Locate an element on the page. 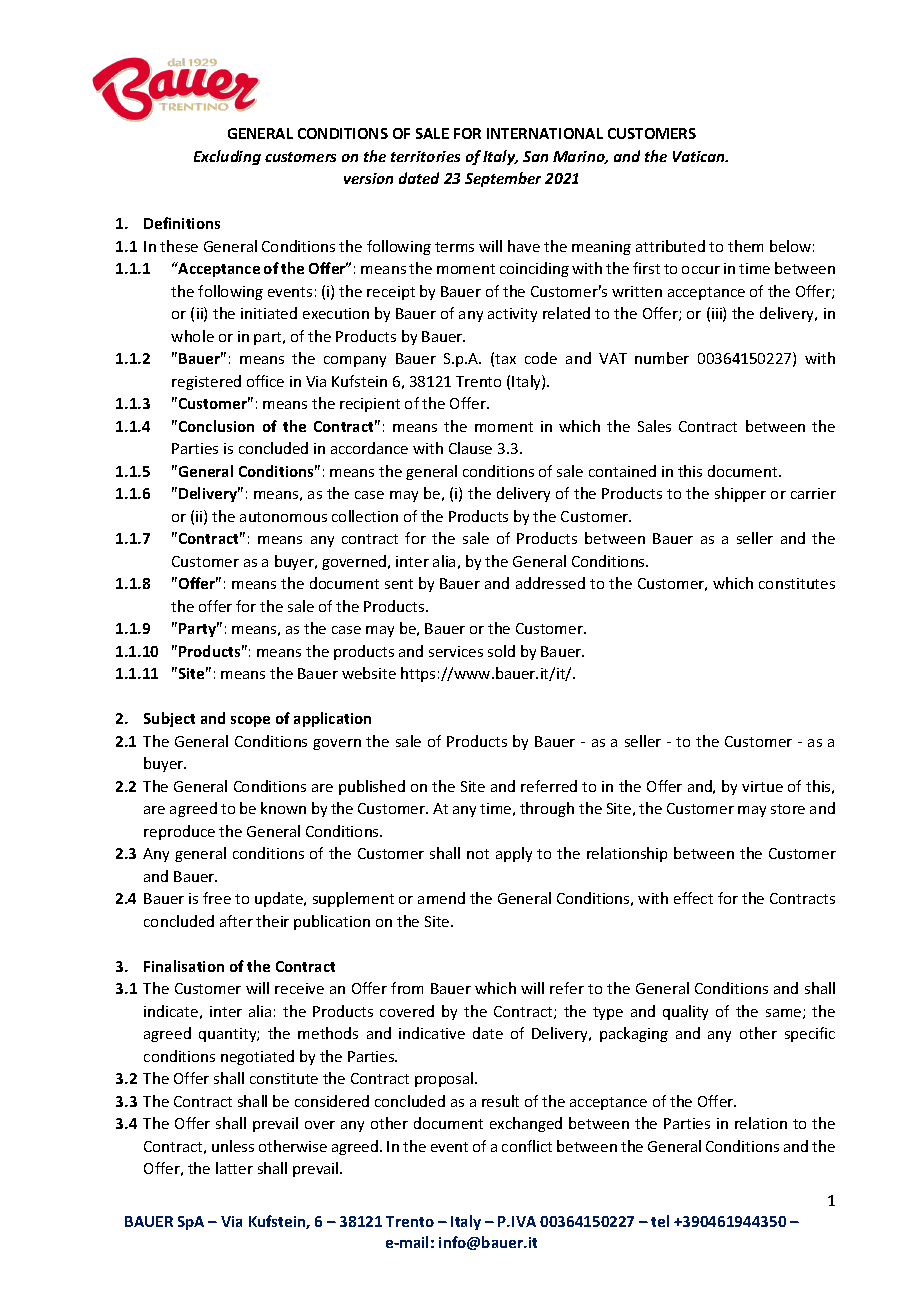 This page has height=1308, width=924. Conclusion is located at coordinates (216, 426).
